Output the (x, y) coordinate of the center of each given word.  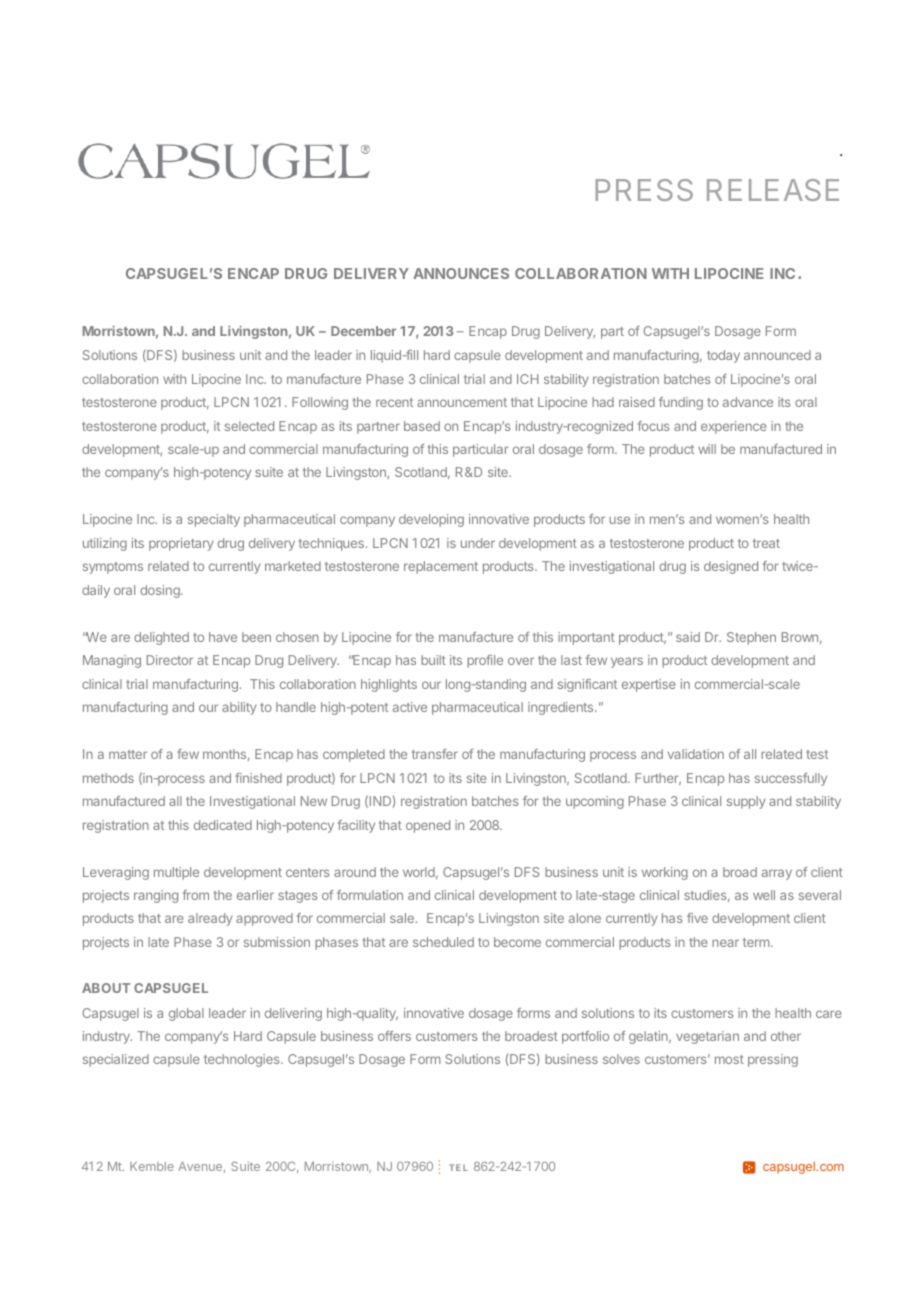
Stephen (751, 638)
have (223, 637)
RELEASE (773, 190)
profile (485, 661)
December (363, 331)
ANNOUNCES (461, 273)
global (186, 1014)
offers (394, 1036)
